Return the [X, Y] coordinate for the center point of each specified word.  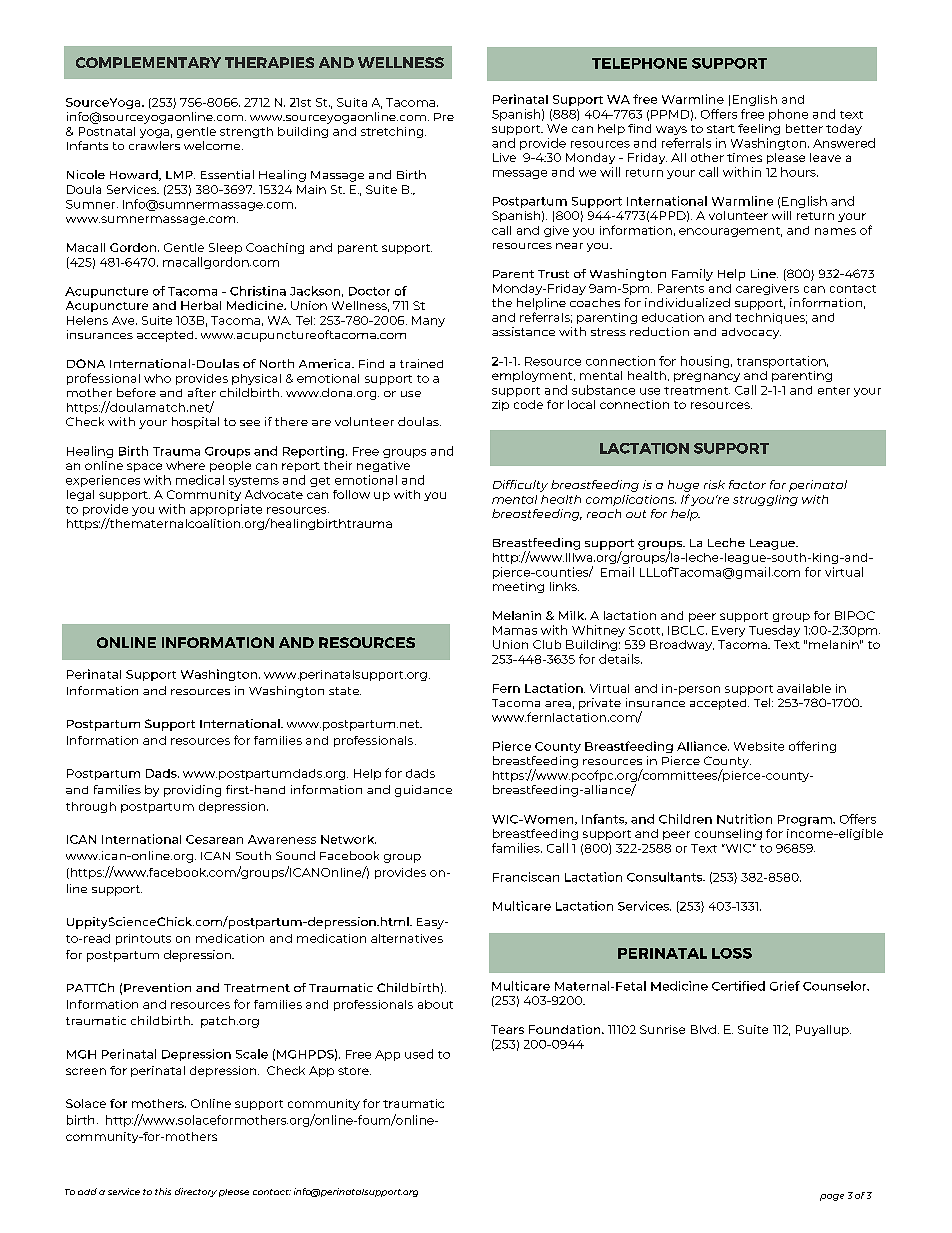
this [163, 1191]
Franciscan [526, 877]
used [419, 1054]
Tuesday [774, 631]
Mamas [515, 630]
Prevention [157, 987]
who [157, 378]
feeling [759, 129]
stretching [393, 132]
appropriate [226, 510]
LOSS [732, 953]
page [832, 1197]
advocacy [751, 333]
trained [421, 363]
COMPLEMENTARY [148, 62]
